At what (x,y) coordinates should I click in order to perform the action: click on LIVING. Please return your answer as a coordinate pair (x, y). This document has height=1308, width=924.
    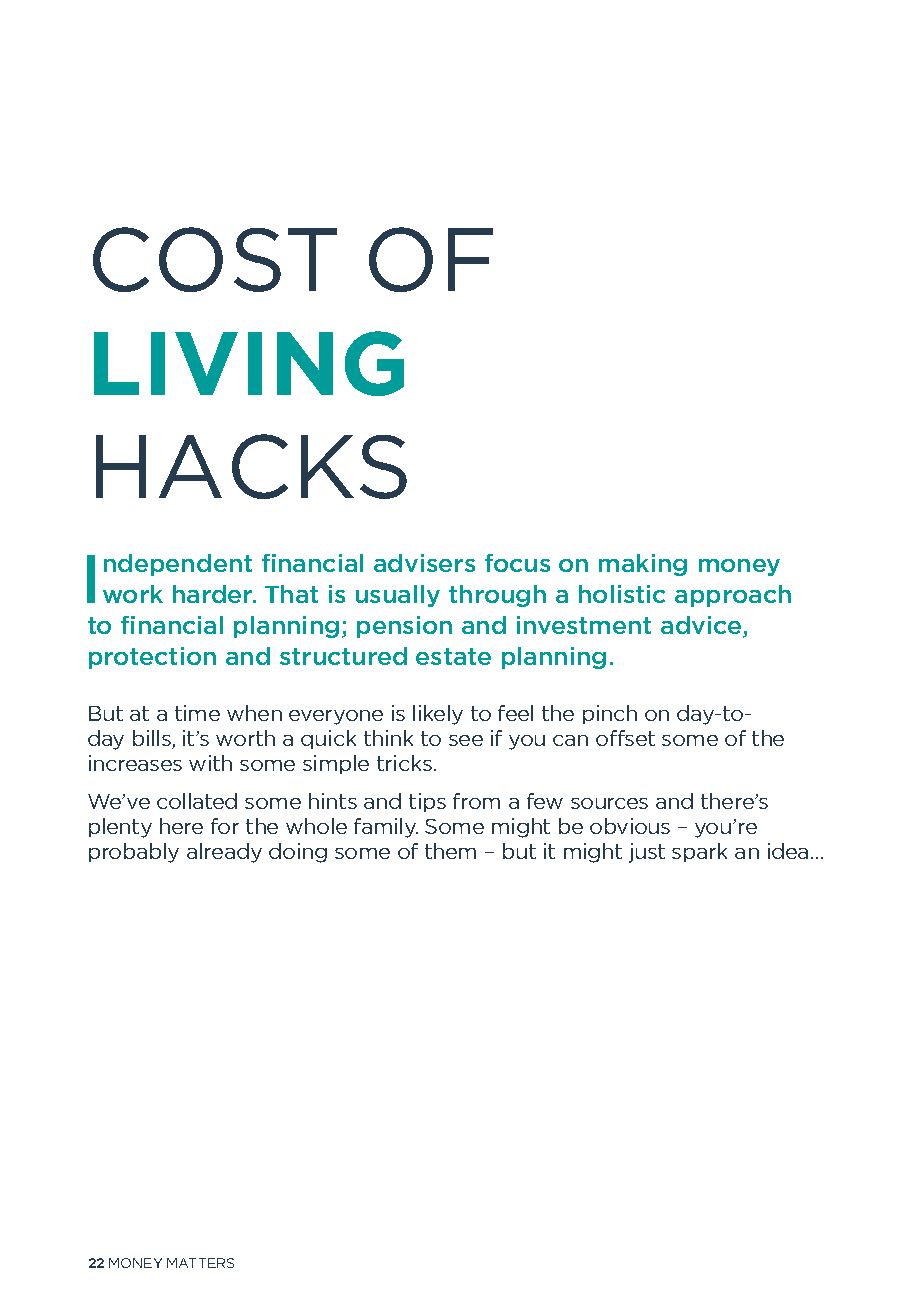
    Looking at the image, I should click on (249, 363).
